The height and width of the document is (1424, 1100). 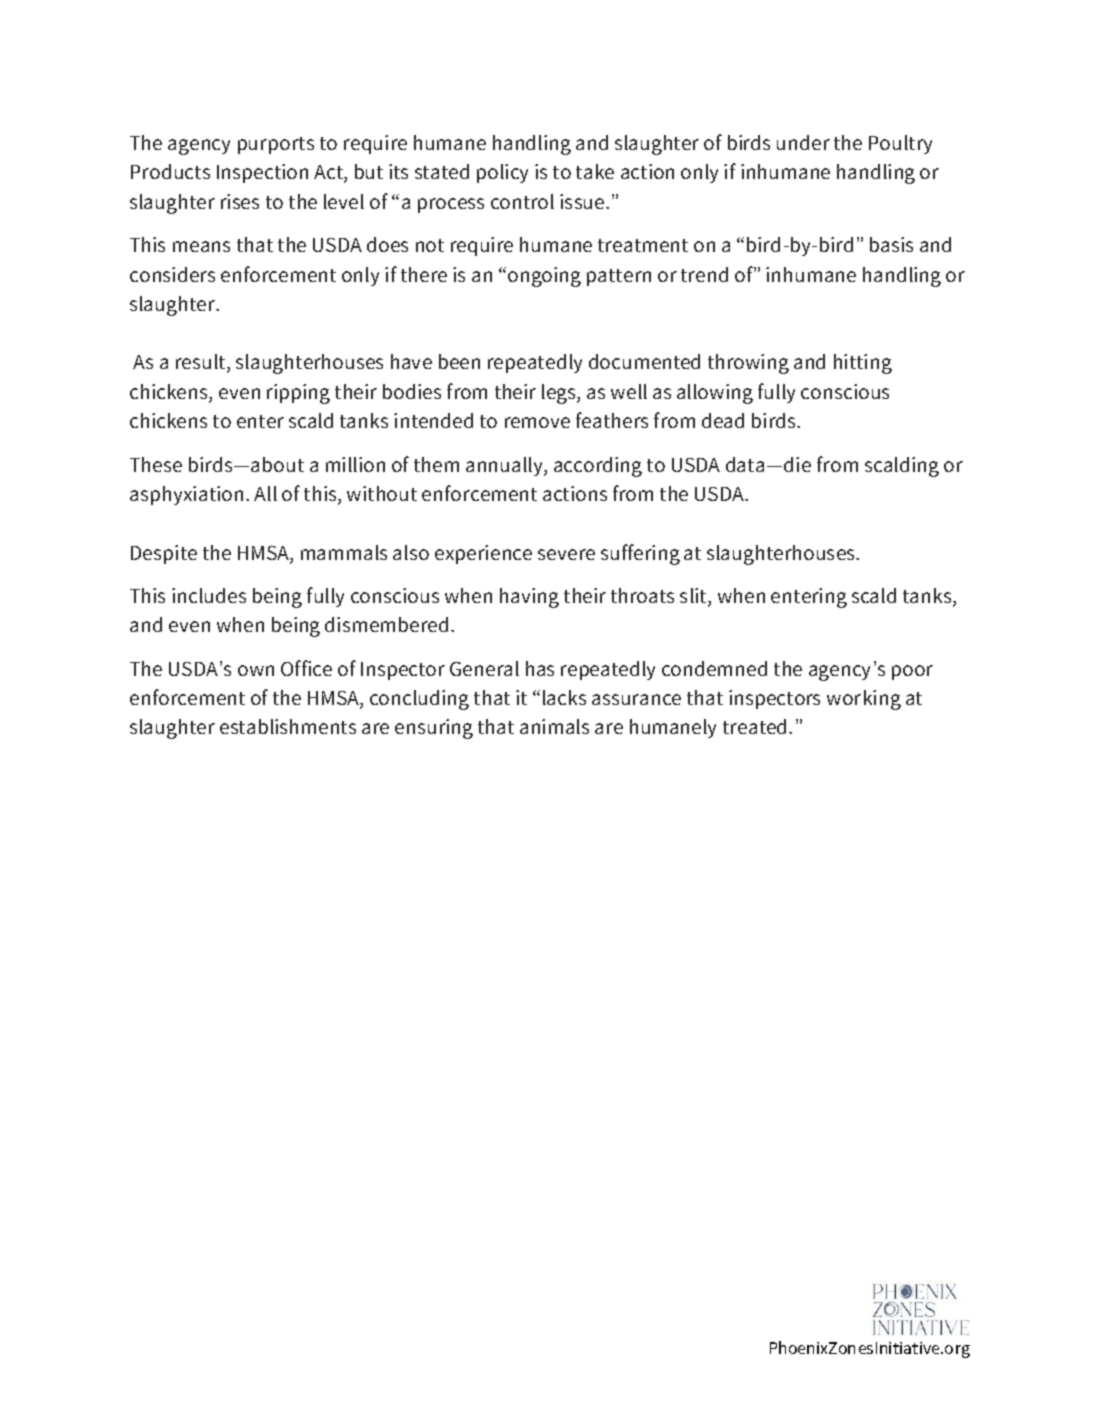 I want to click on under, so click(x=803, y=142).
